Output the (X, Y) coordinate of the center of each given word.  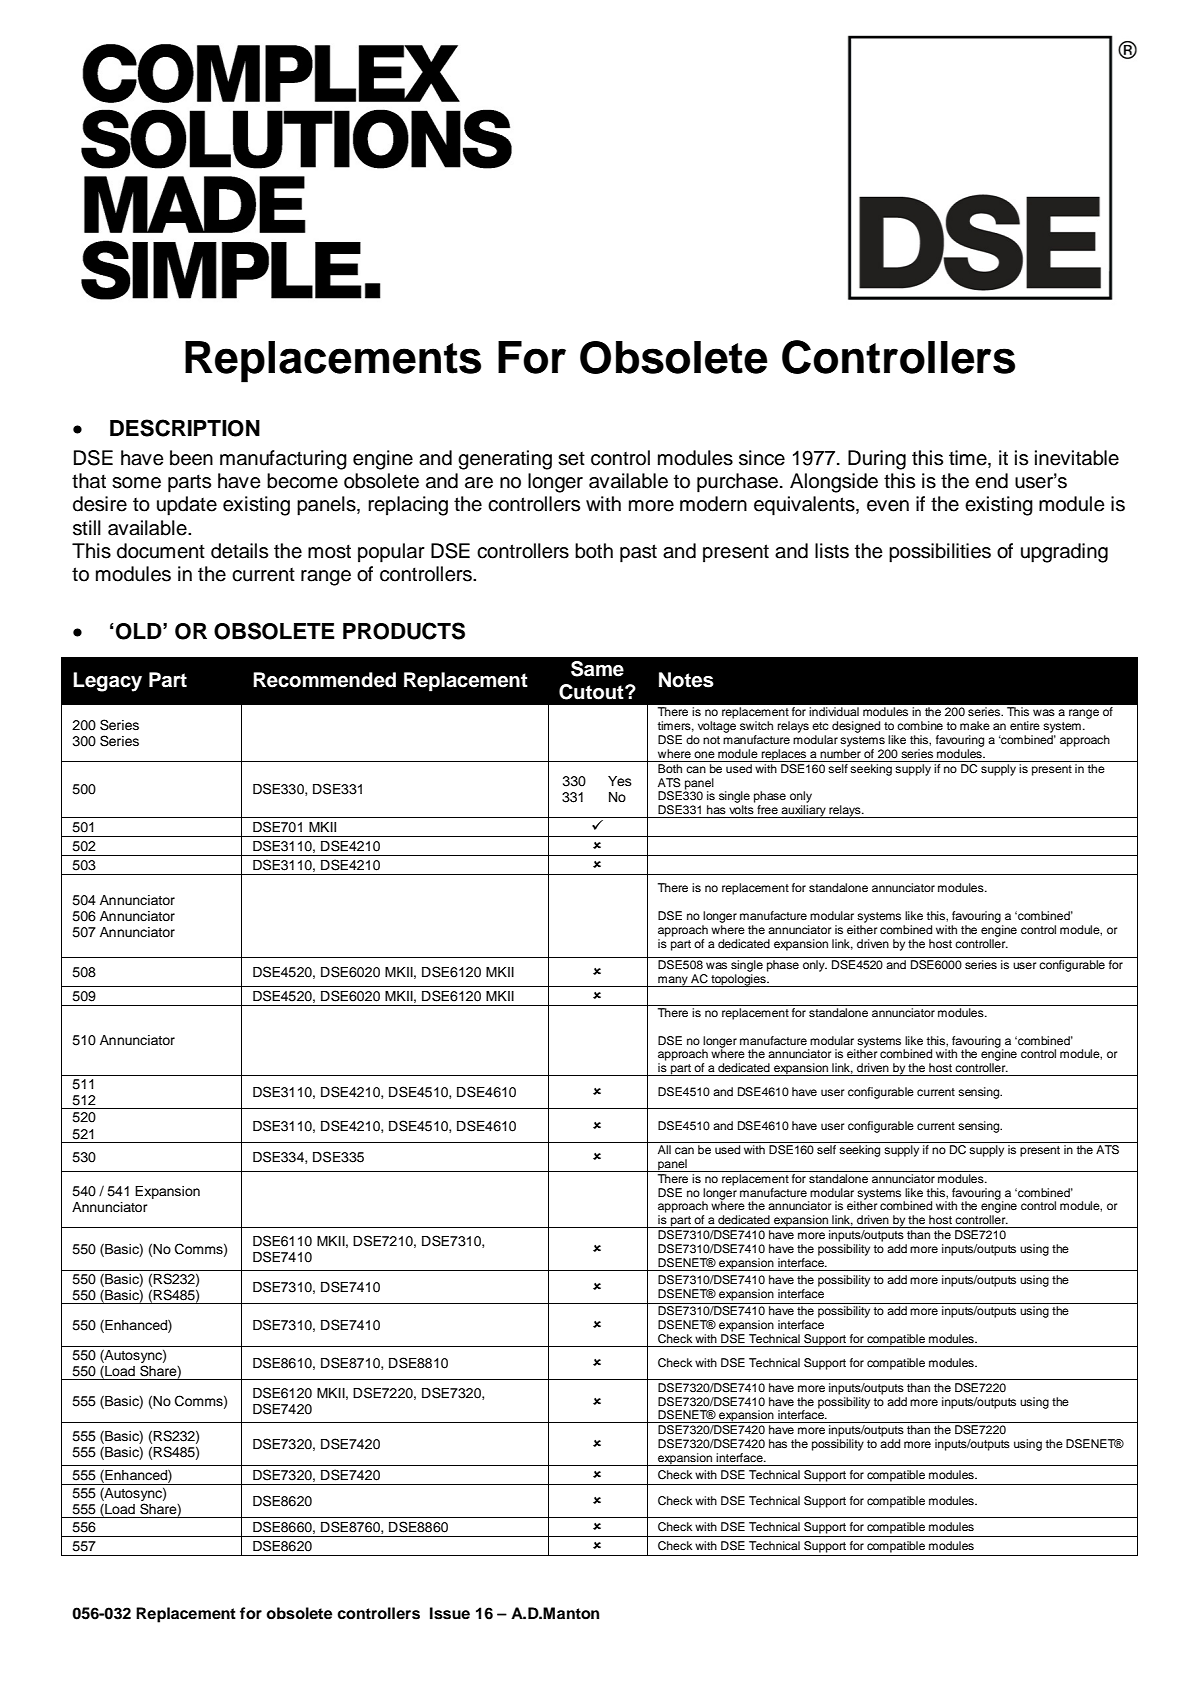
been (191, 458)
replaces (784, 755)
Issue (450, 1613)
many (673, 981)
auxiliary (804, 811)
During (877, 460)
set (571, 459)
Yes (620, 781)
